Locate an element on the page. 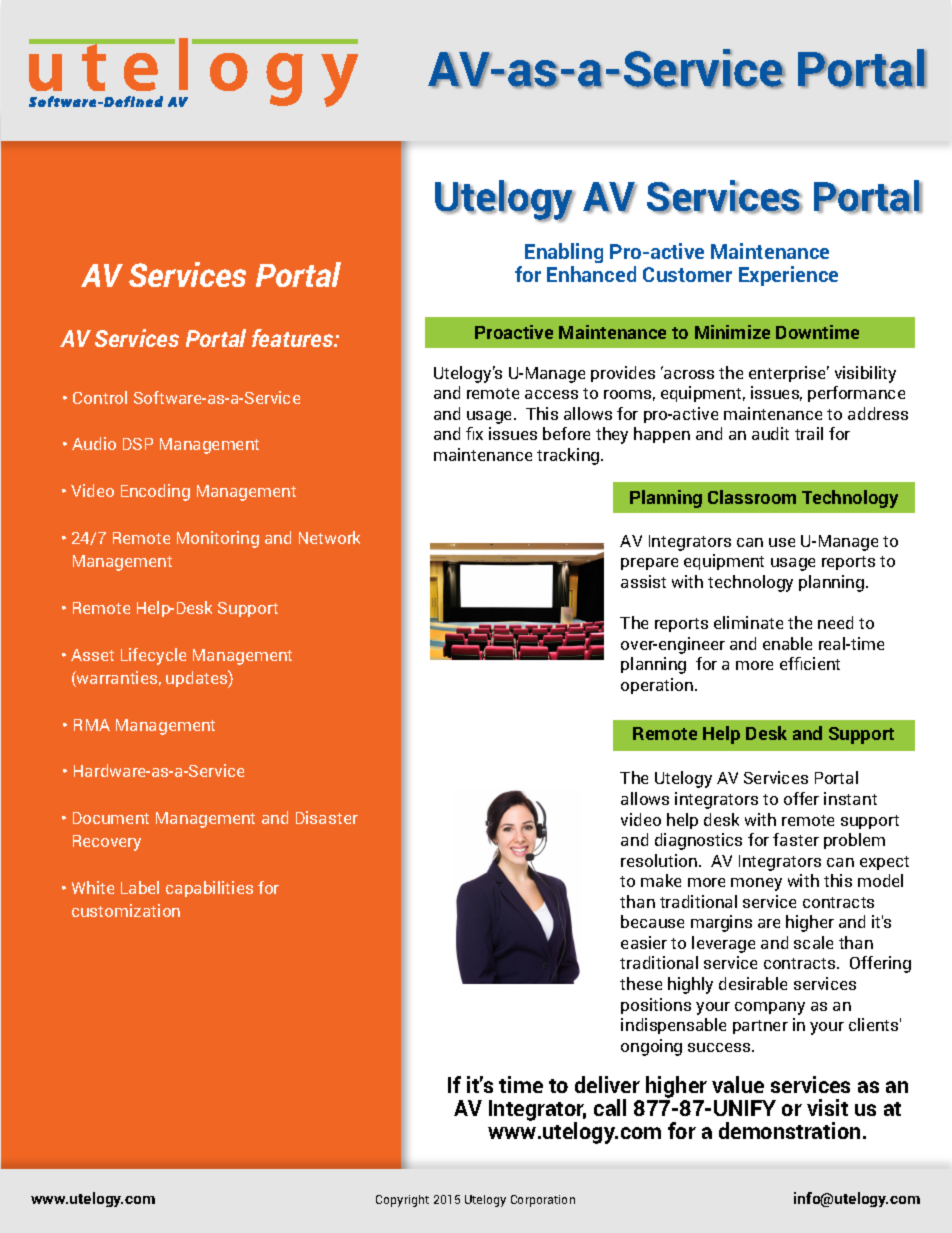 This page has width=952, height=1233. resolution is located at coordinates (659, 860).
